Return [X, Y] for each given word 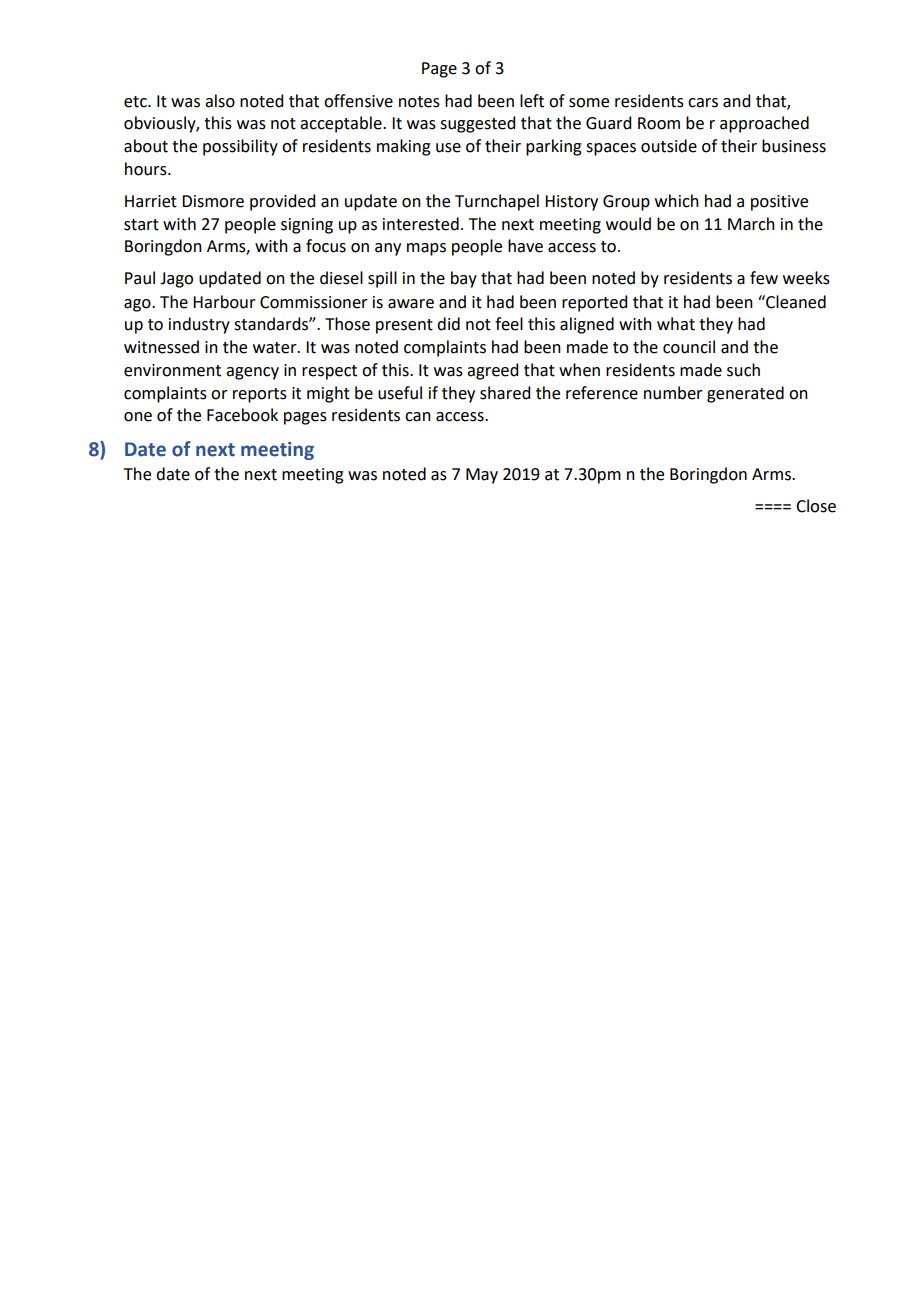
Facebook [242, 415]
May [482, 476]
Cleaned [795, 302]
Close [816, 506]
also [220, 101]
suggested [477, 124]
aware [411, 304]
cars [703, 103]
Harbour [224, 302]
